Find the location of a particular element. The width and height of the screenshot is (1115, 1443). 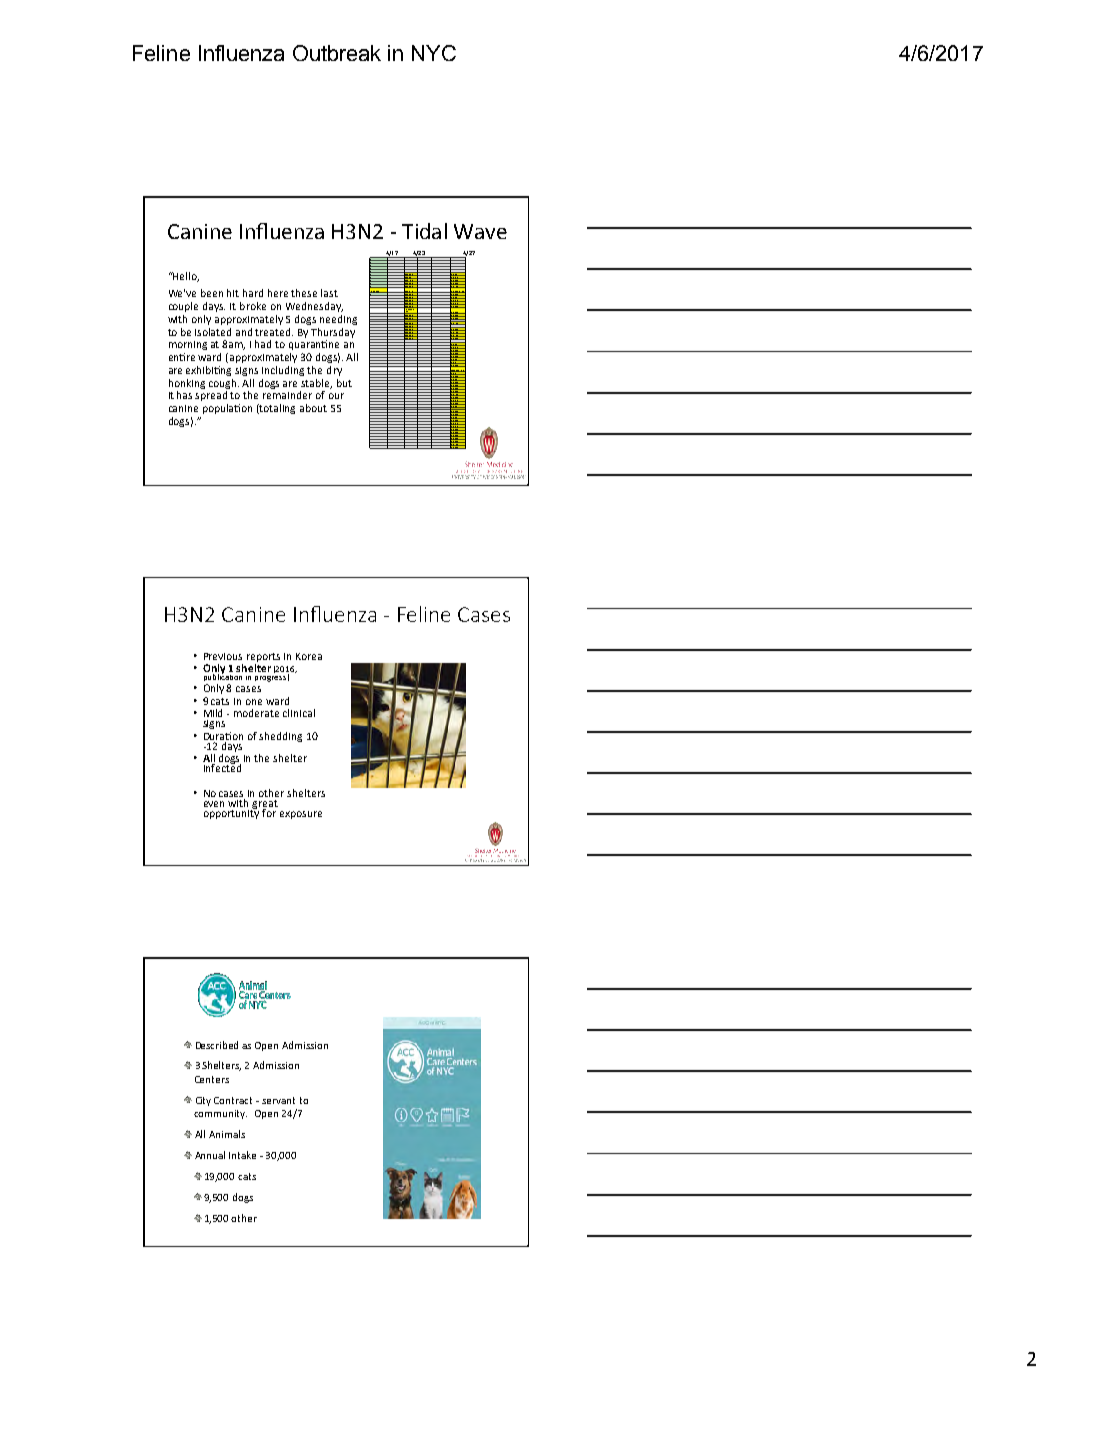

Previous is located at coordinates (223, 656).
